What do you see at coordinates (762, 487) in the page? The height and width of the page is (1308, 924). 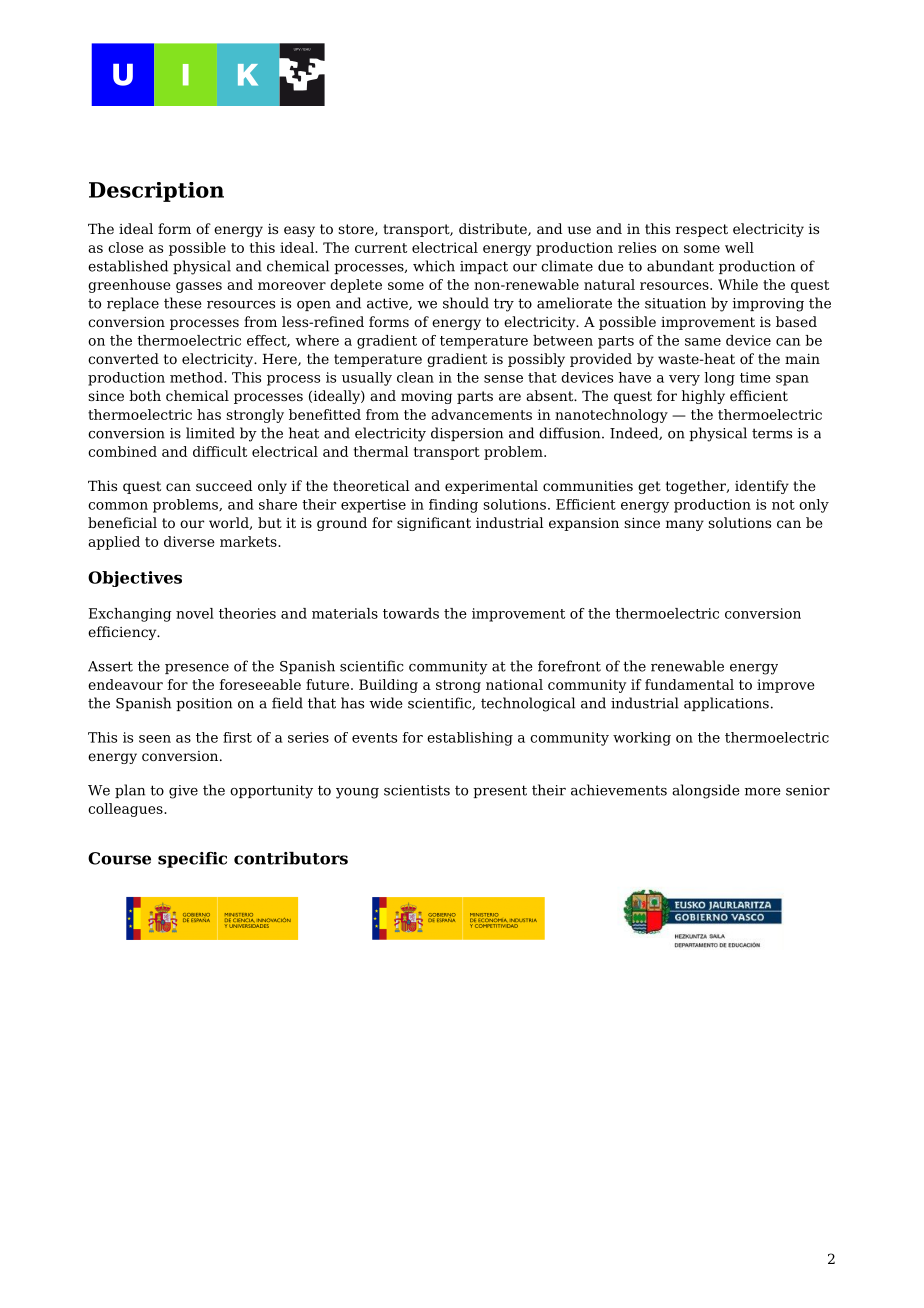 I see `identify` at bounding box center [762, 487].
